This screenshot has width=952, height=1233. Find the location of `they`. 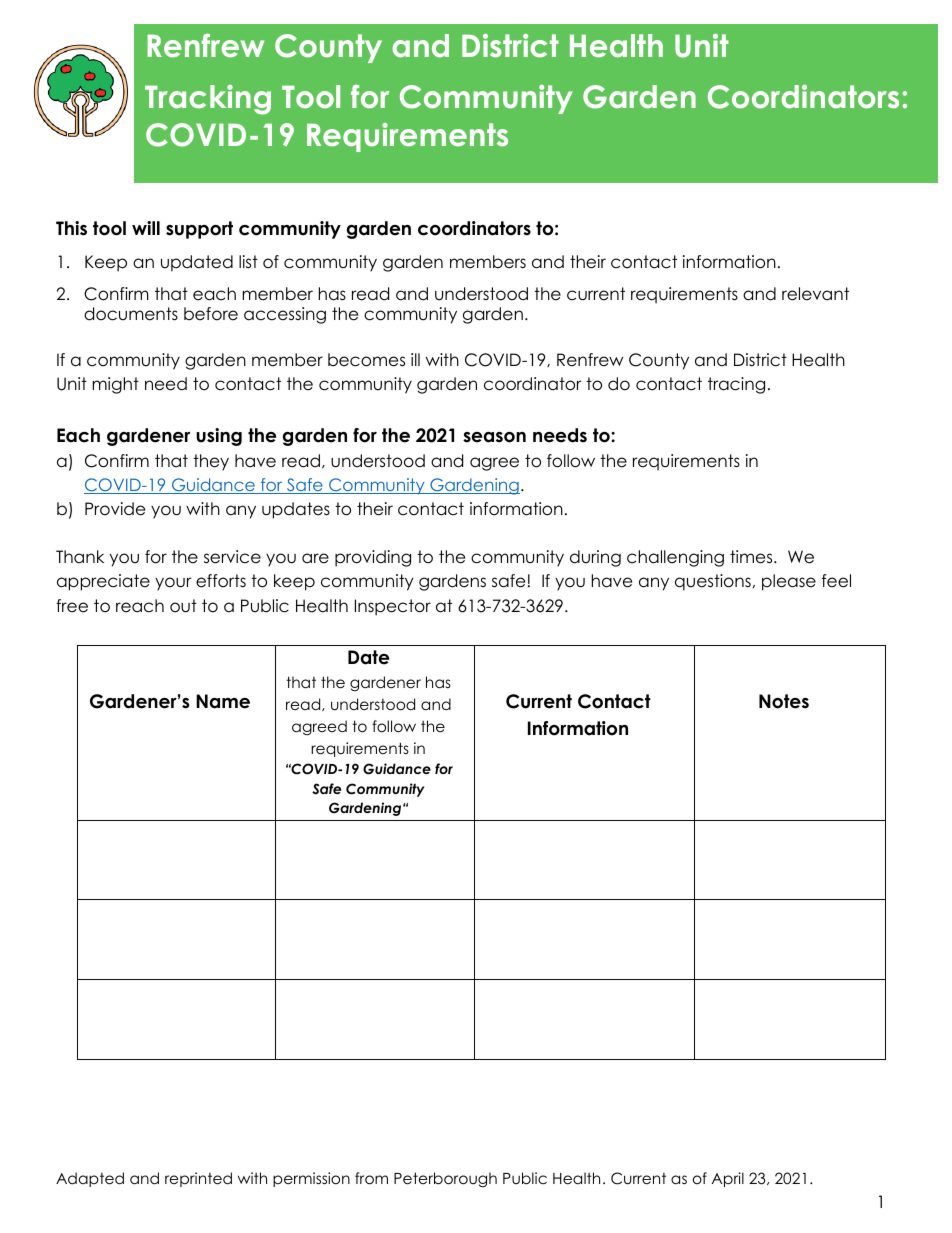

they is located at coordinates (211, 462).
